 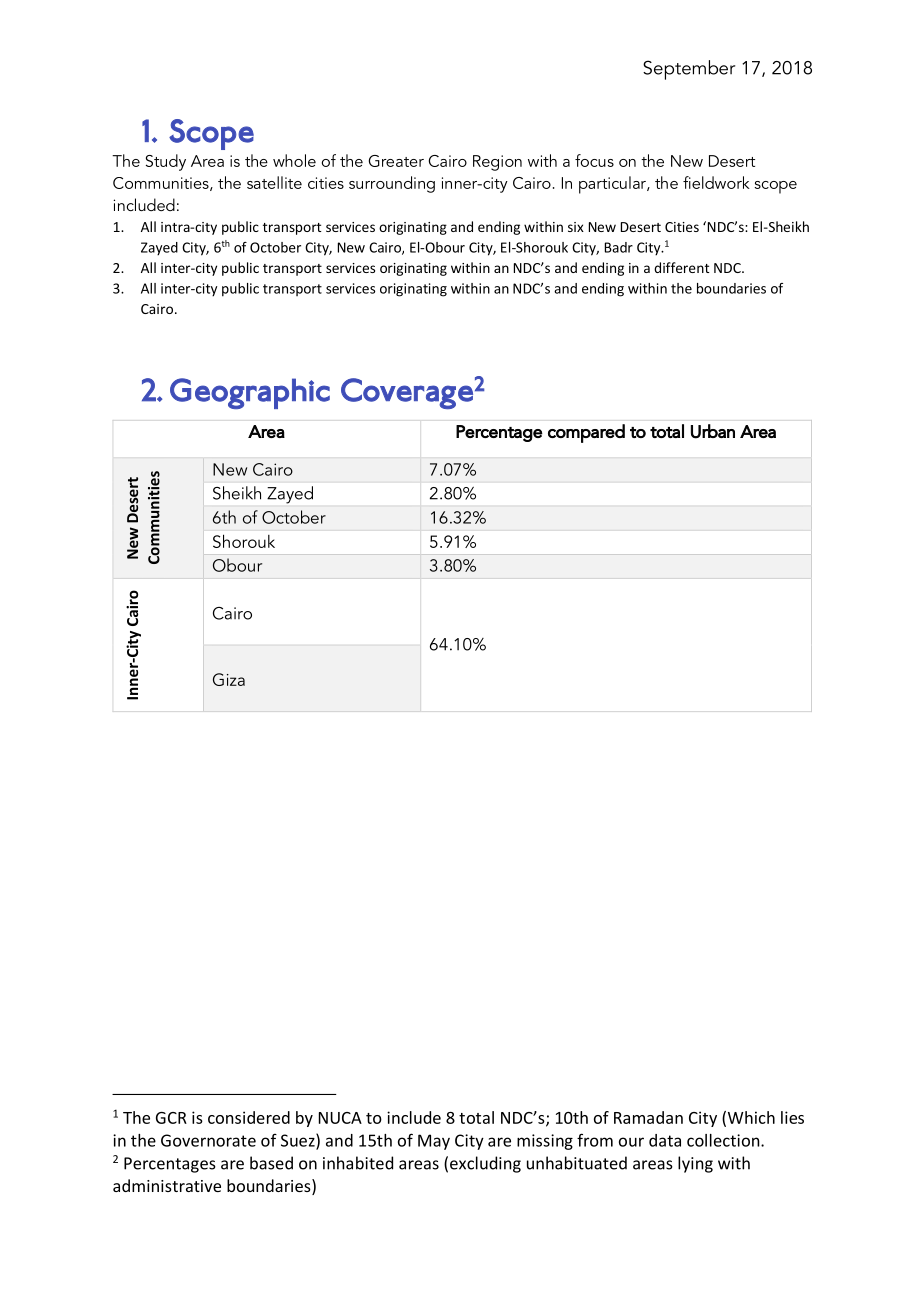 What do you see at coordinates (682, 267) in the page?
I see `different` at bounding box center [682, 267].
